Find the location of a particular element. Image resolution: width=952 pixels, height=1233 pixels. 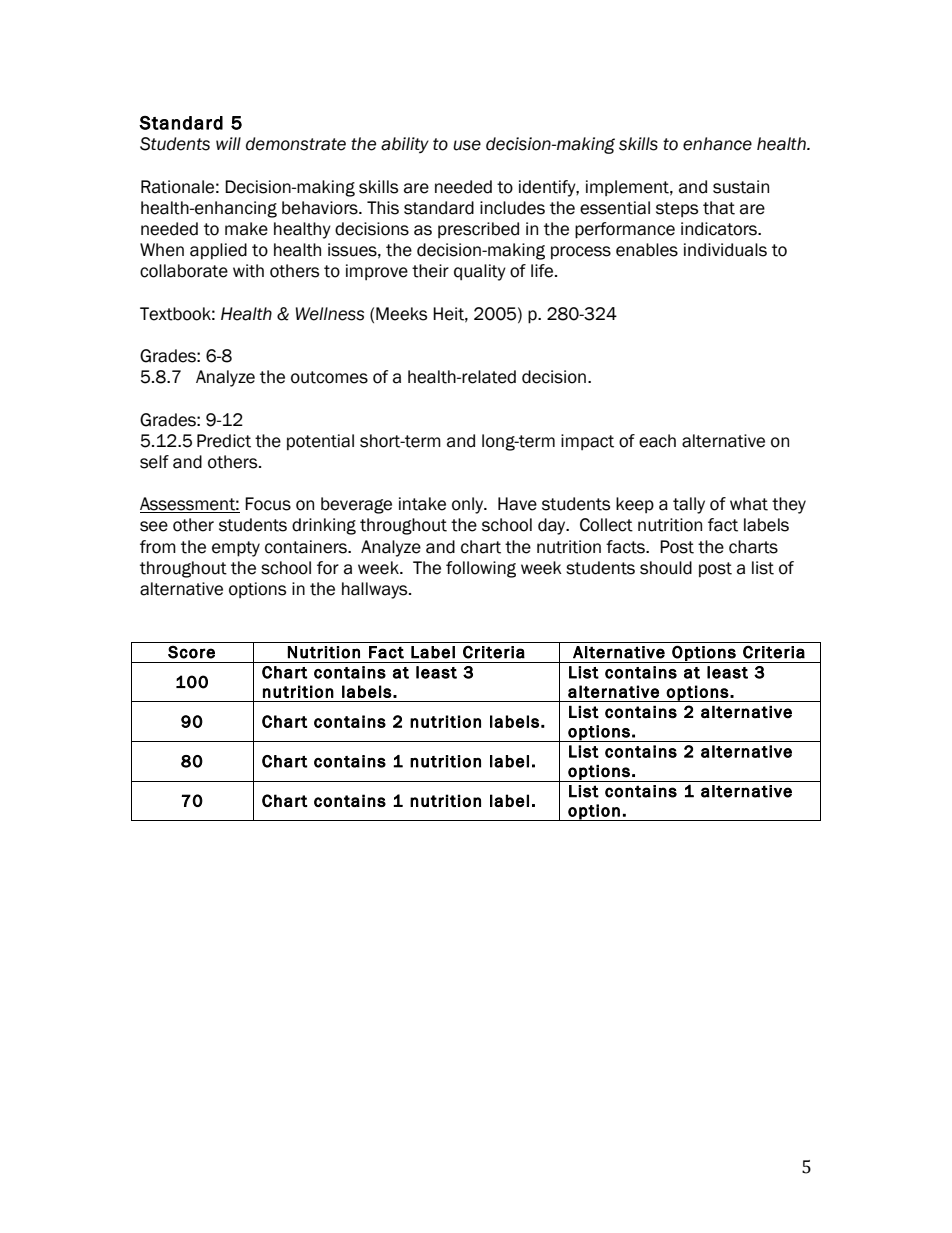

outcomes is located at coordinates (329, 377).
